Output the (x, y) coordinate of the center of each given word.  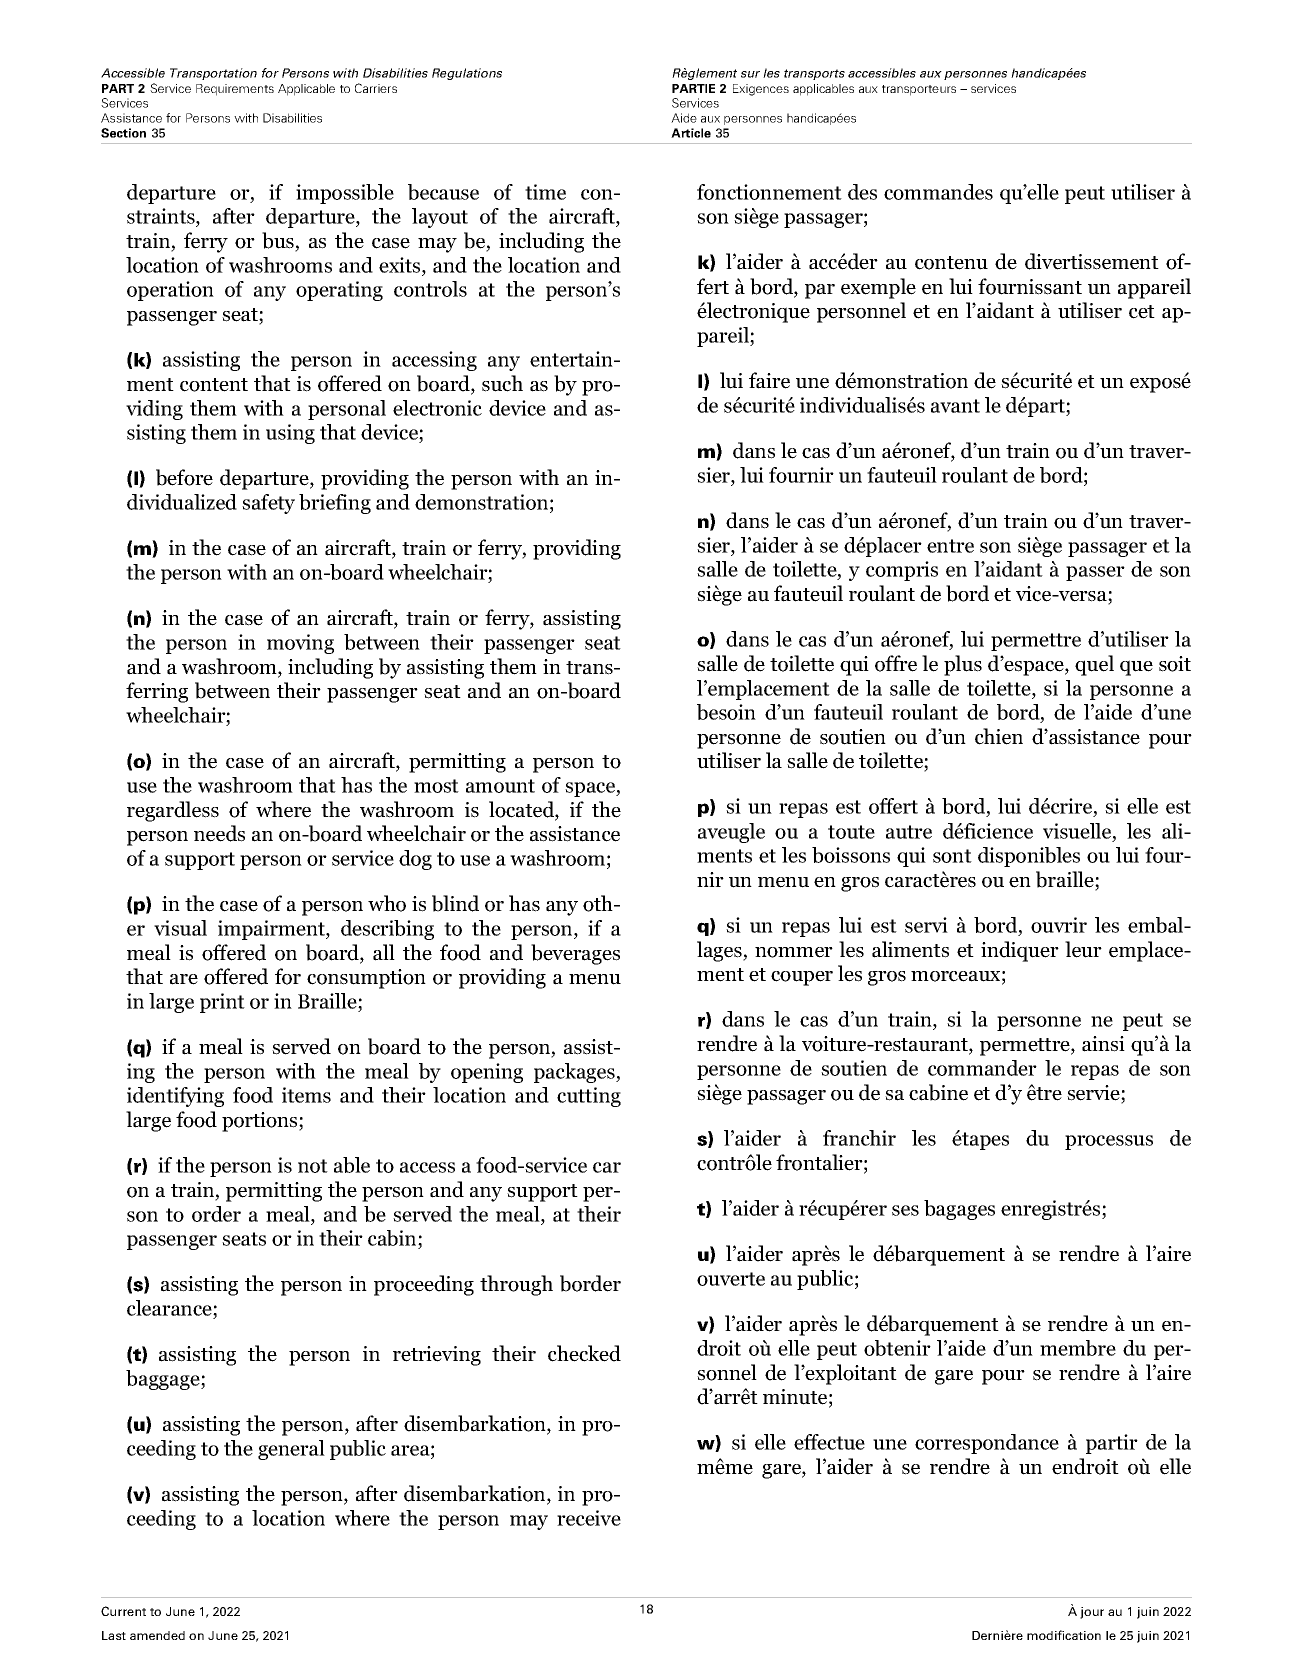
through (516, 1285)
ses (905, 1210)
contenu (951, 263)
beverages (575, 954)
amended (157, 1635)
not (313, 1166)
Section (123, 133)
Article (691, 133)
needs (219, 833)
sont (952, 856)
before (184, 477)
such (502, 383)
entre (950, 546)
